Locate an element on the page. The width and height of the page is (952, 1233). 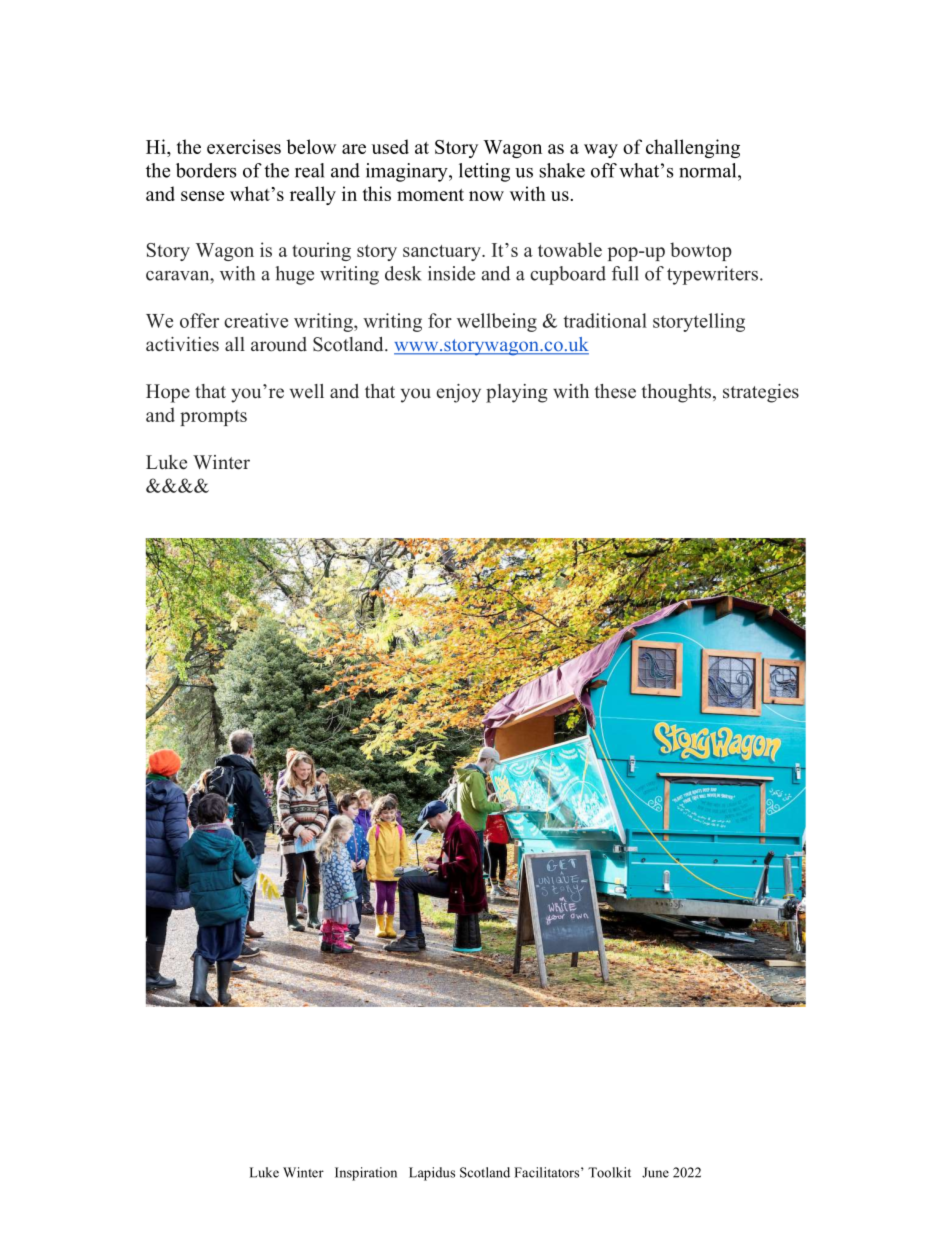
letting is located at coordinates (484, 172).
